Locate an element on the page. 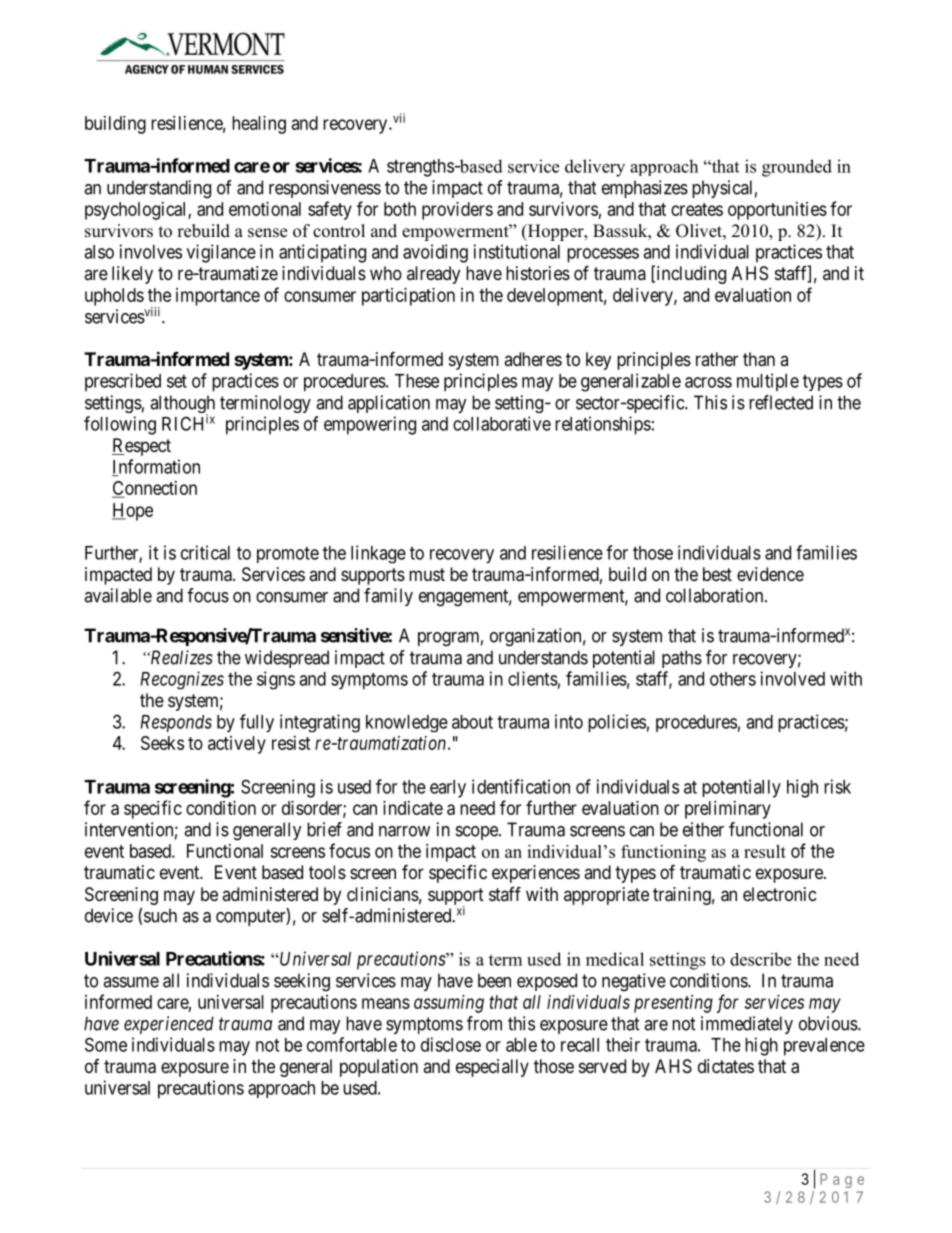 This page has width=952, height=1233. must is located at coordinates (427, 574).
